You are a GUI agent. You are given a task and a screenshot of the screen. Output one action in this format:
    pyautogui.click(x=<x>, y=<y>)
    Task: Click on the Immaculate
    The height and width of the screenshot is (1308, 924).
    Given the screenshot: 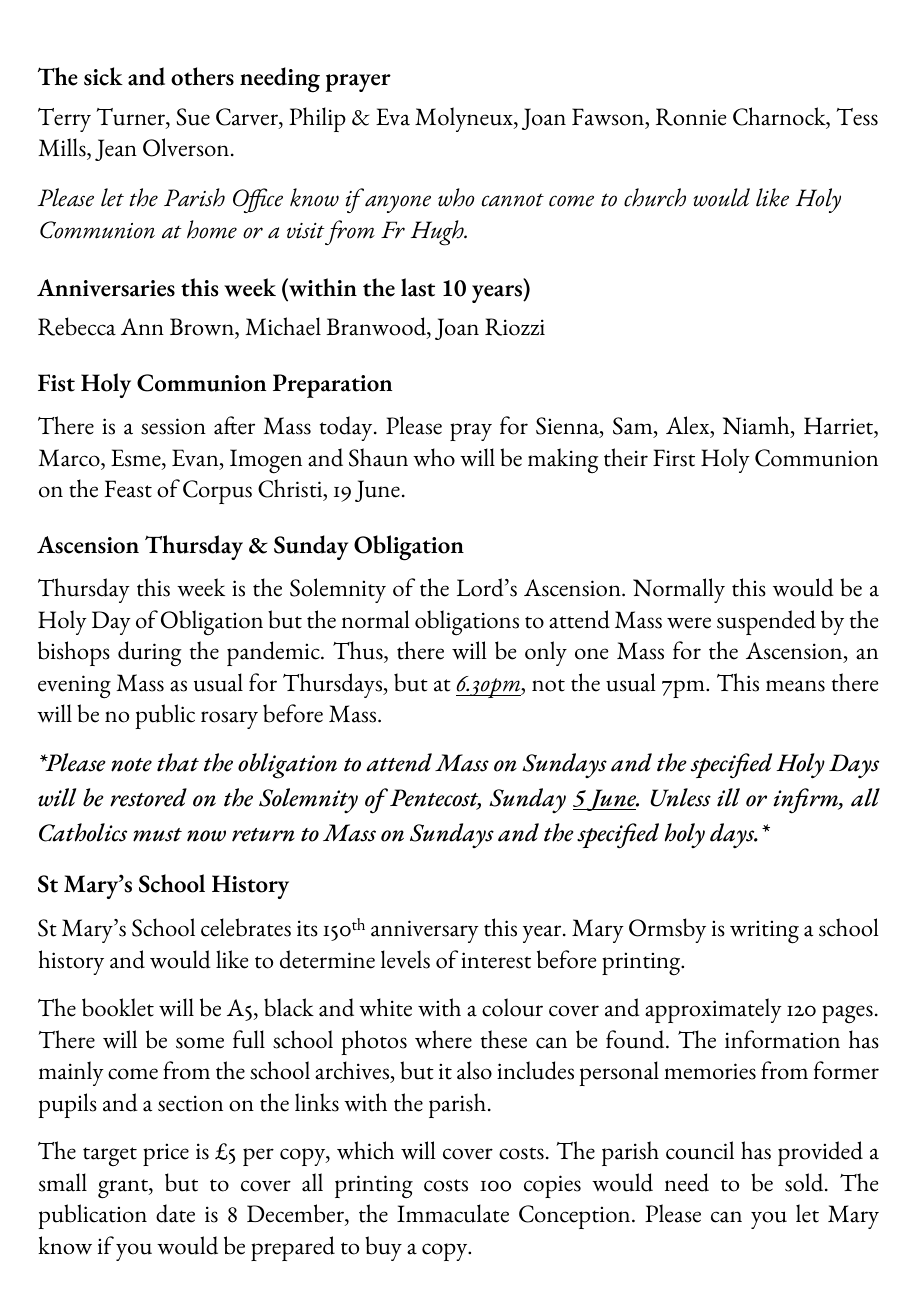 What is the action you would take?
    pyautogui.click(x=453, y=1213)
